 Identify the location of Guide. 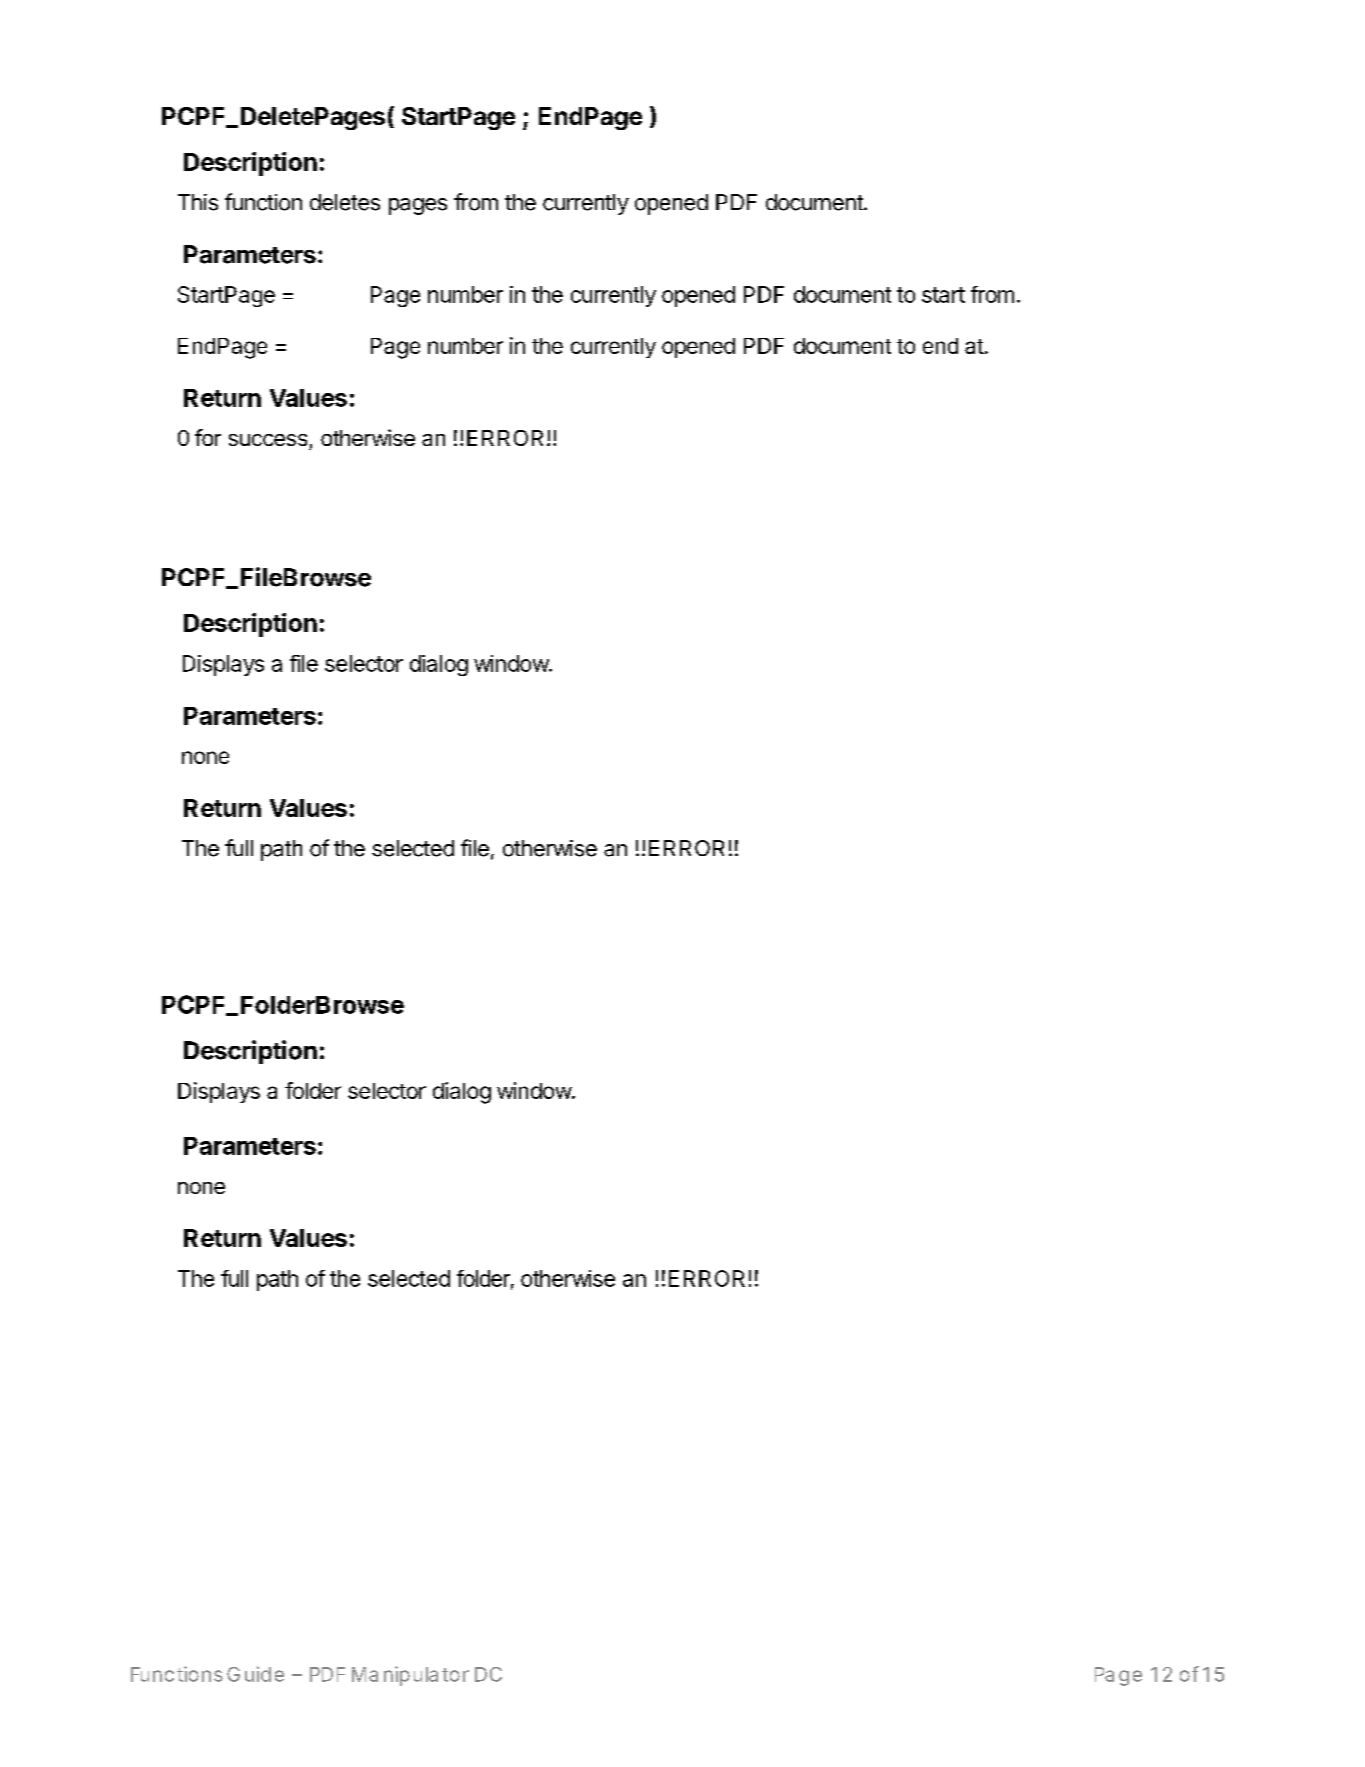
(255, 1674).
